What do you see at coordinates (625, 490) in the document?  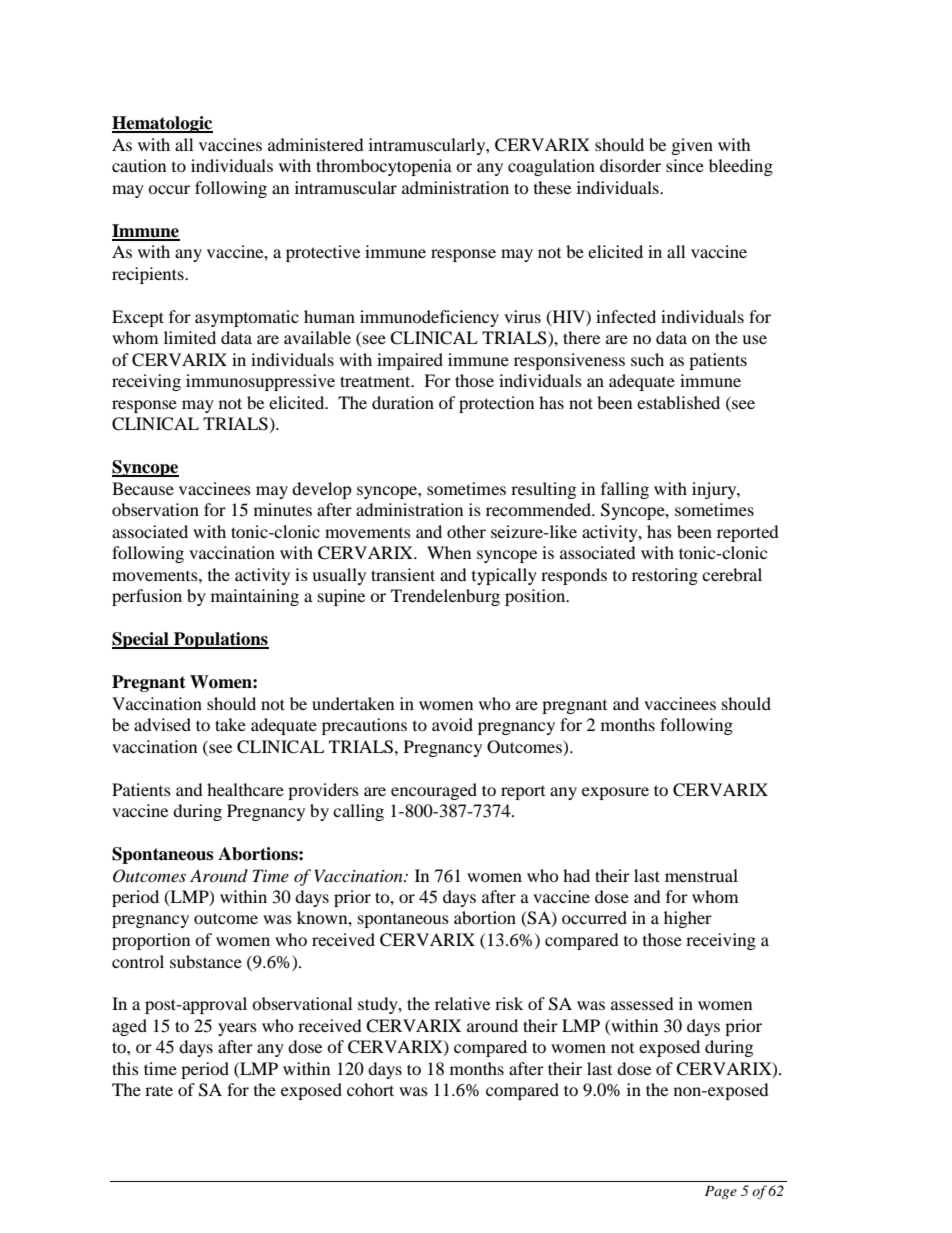 I see `falling` at bounding box center [625, 490].
